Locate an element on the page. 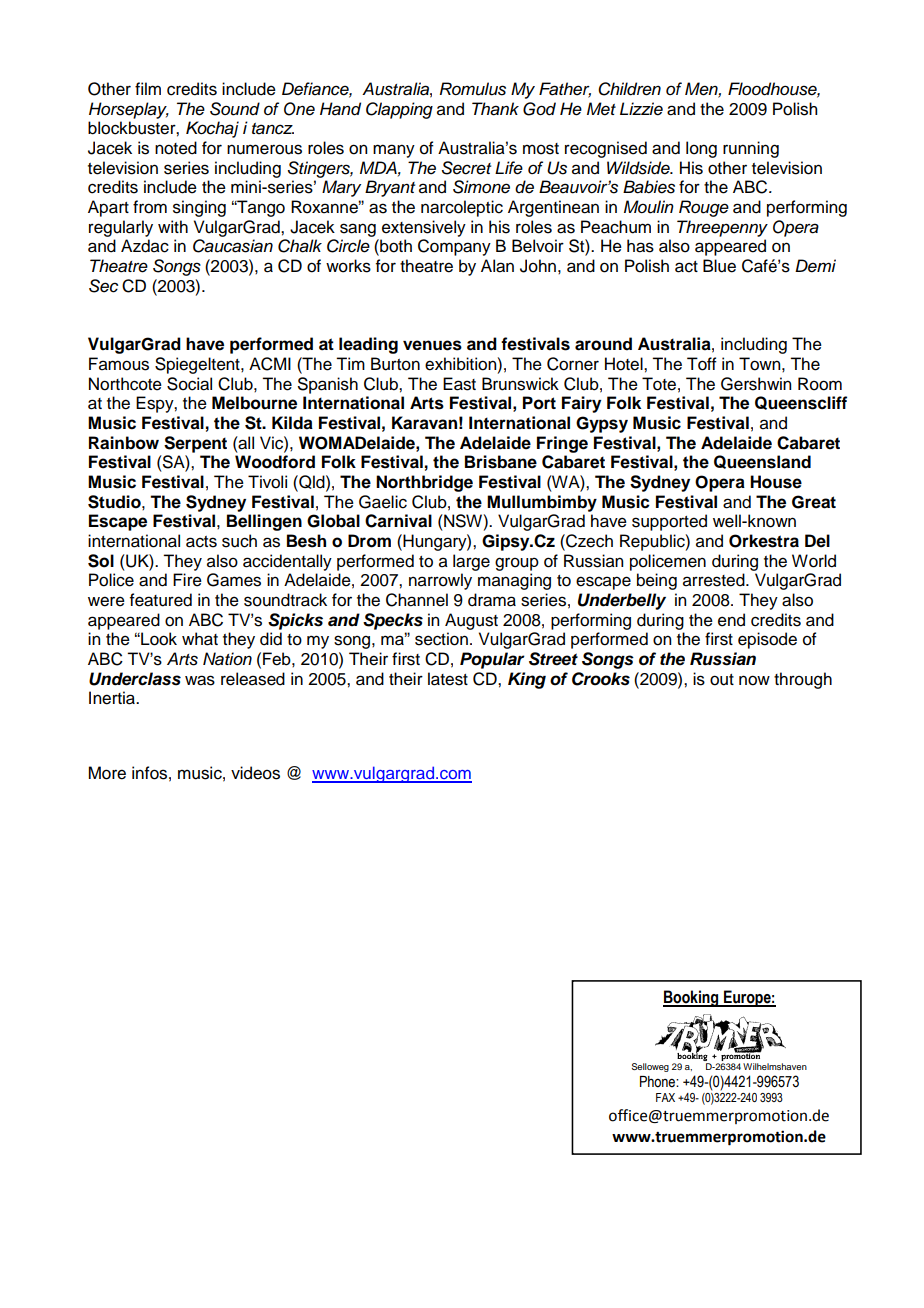 Image resolution: width=924 pixels, height=1308 pixels. running is located at coordinates (751, 149).
